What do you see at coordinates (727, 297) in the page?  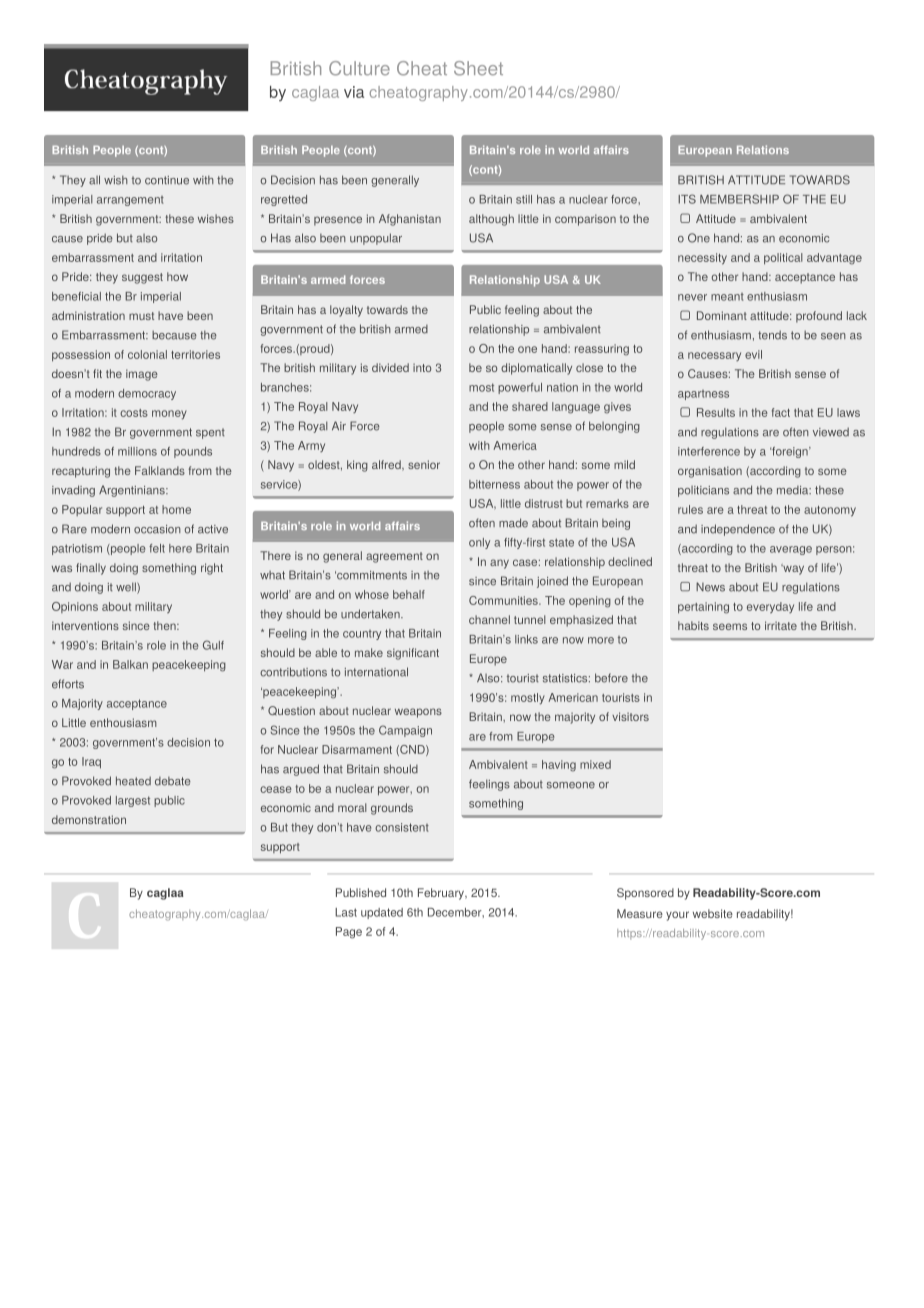 I see `meant` at bounding box center [727, 297].
